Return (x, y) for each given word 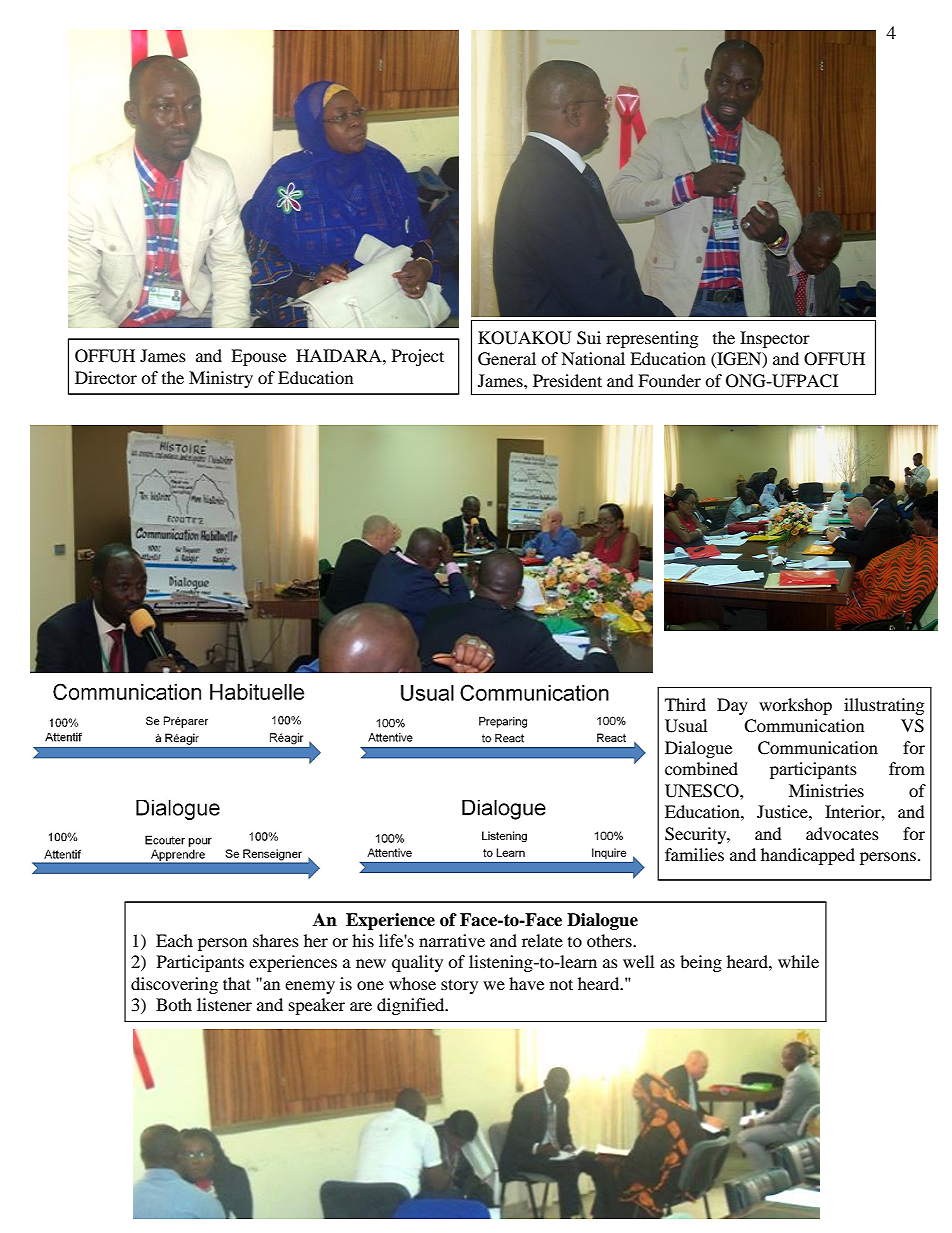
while (798, 961)
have (526, 983)
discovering (174, 985)
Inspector (775, 339)
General (507, 359)
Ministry (221, 379)
